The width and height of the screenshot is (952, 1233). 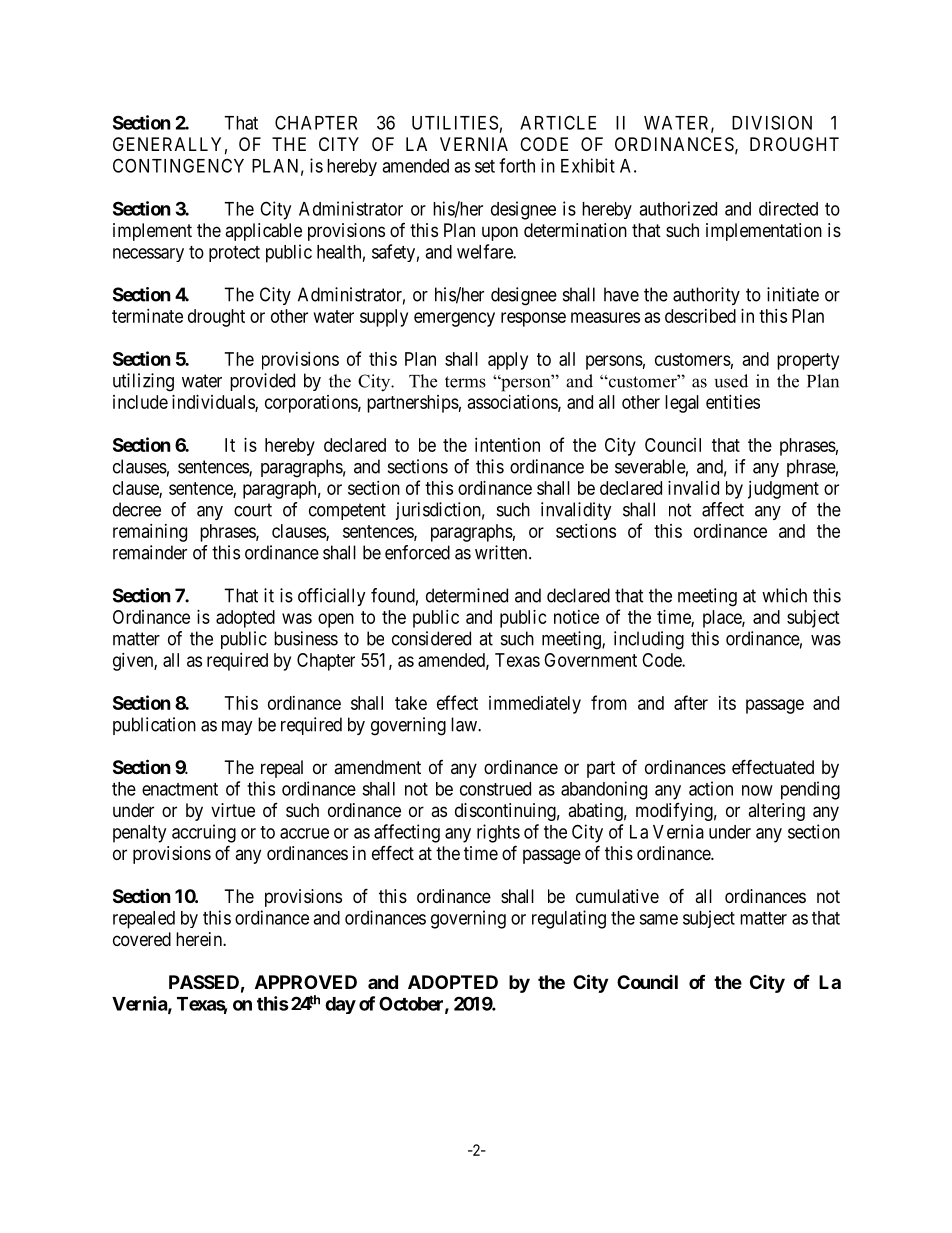 What do you see at coordinates (772, 122) in the screenshot?
I see `DIVISION` at bounding box center [772, 122].
